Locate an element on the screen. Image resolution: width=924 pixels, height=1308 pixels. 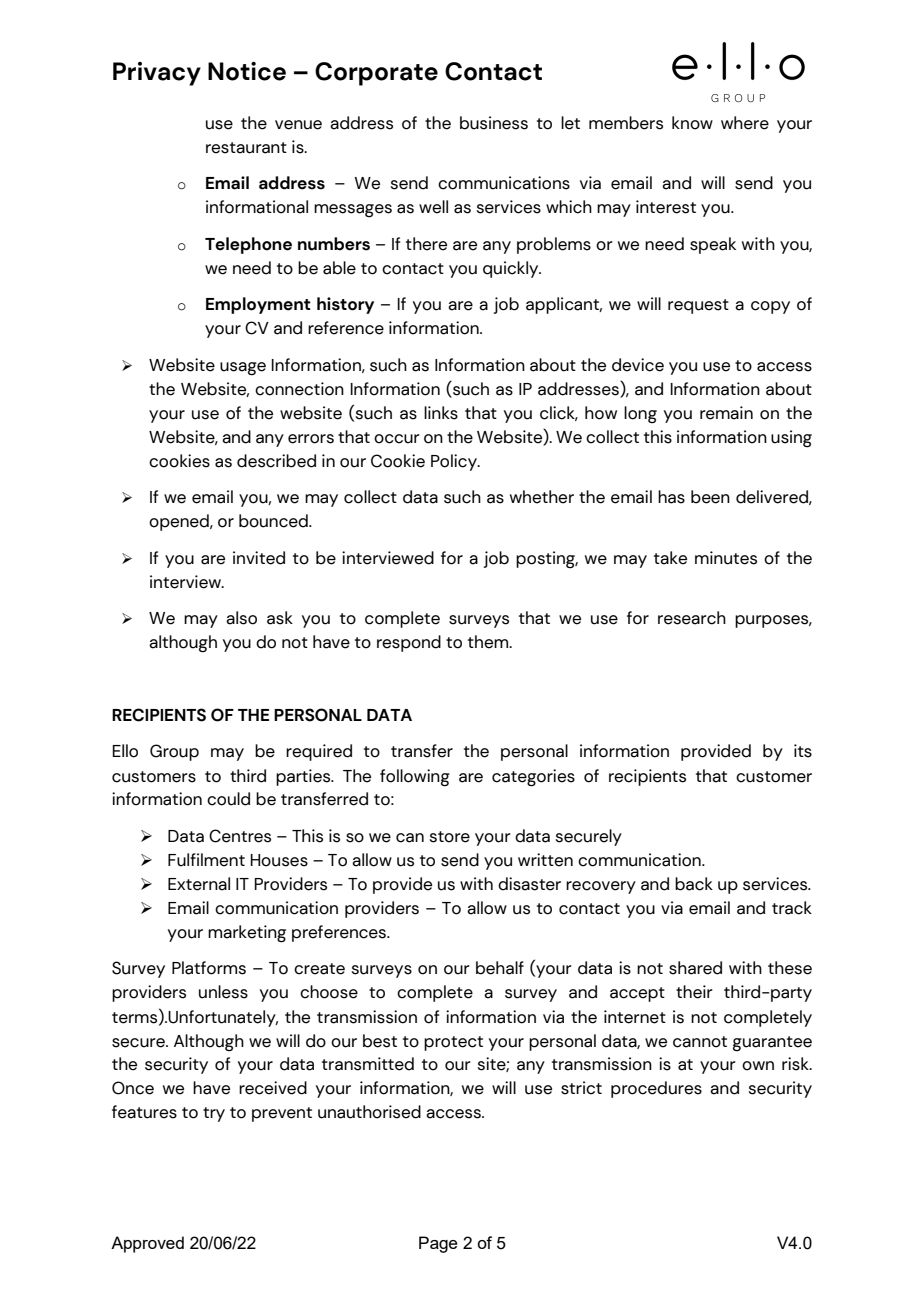
quickly is located at coordinates (512, 269).
